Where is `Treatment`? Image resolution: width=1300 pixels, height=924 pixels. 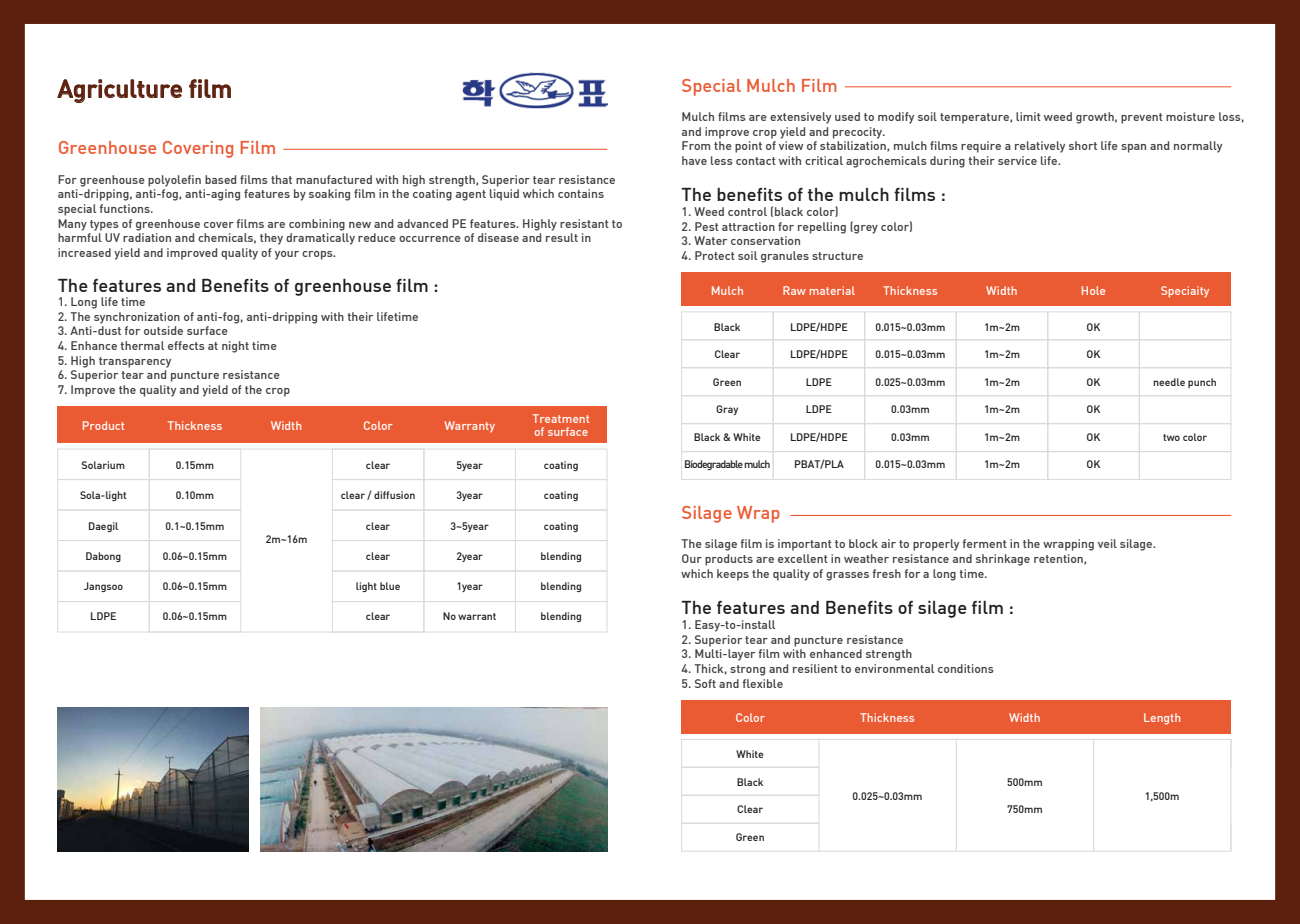
Treatment is located at coordinates (561, 418).
